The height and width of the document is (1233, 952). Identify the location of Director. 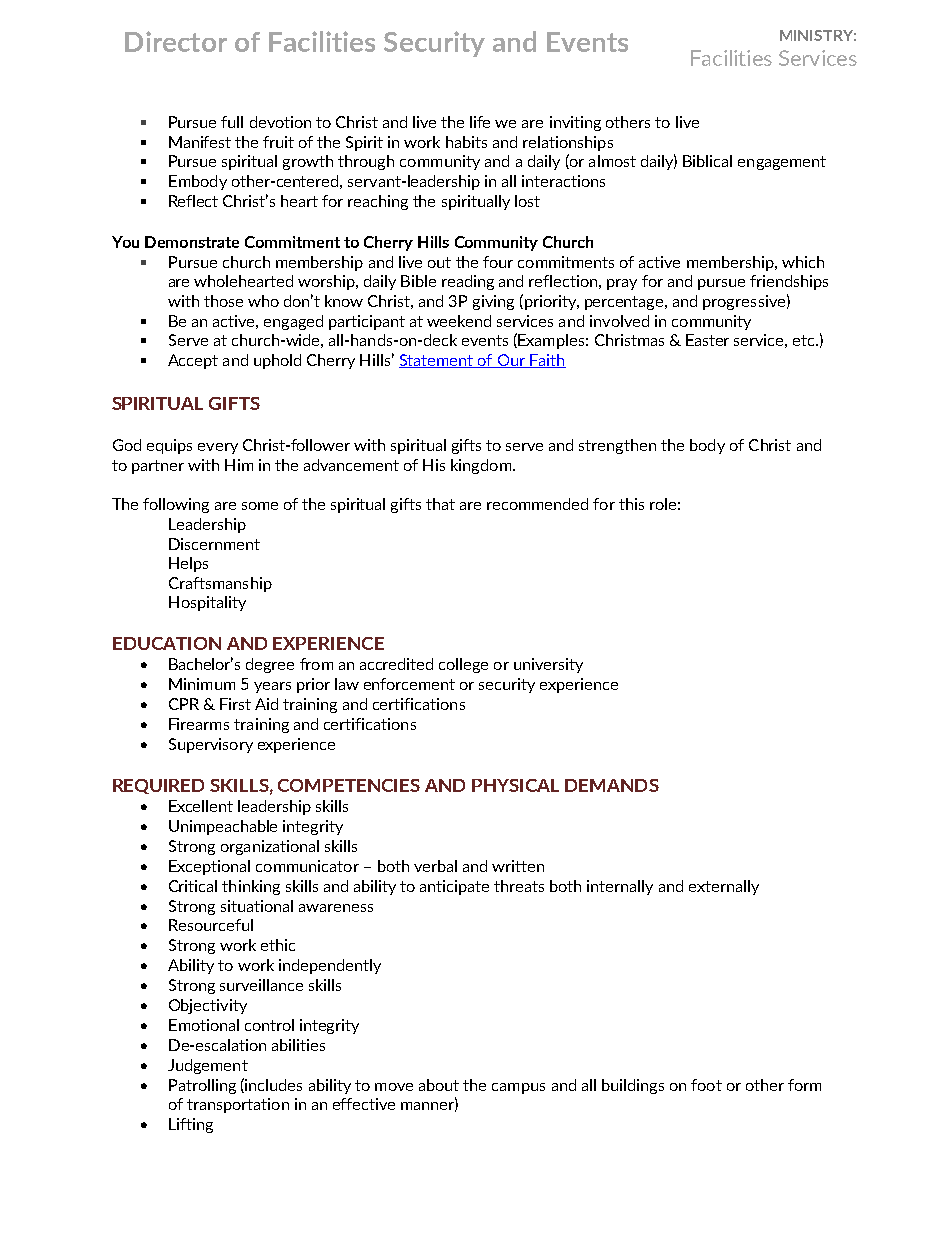
(176, 41).
